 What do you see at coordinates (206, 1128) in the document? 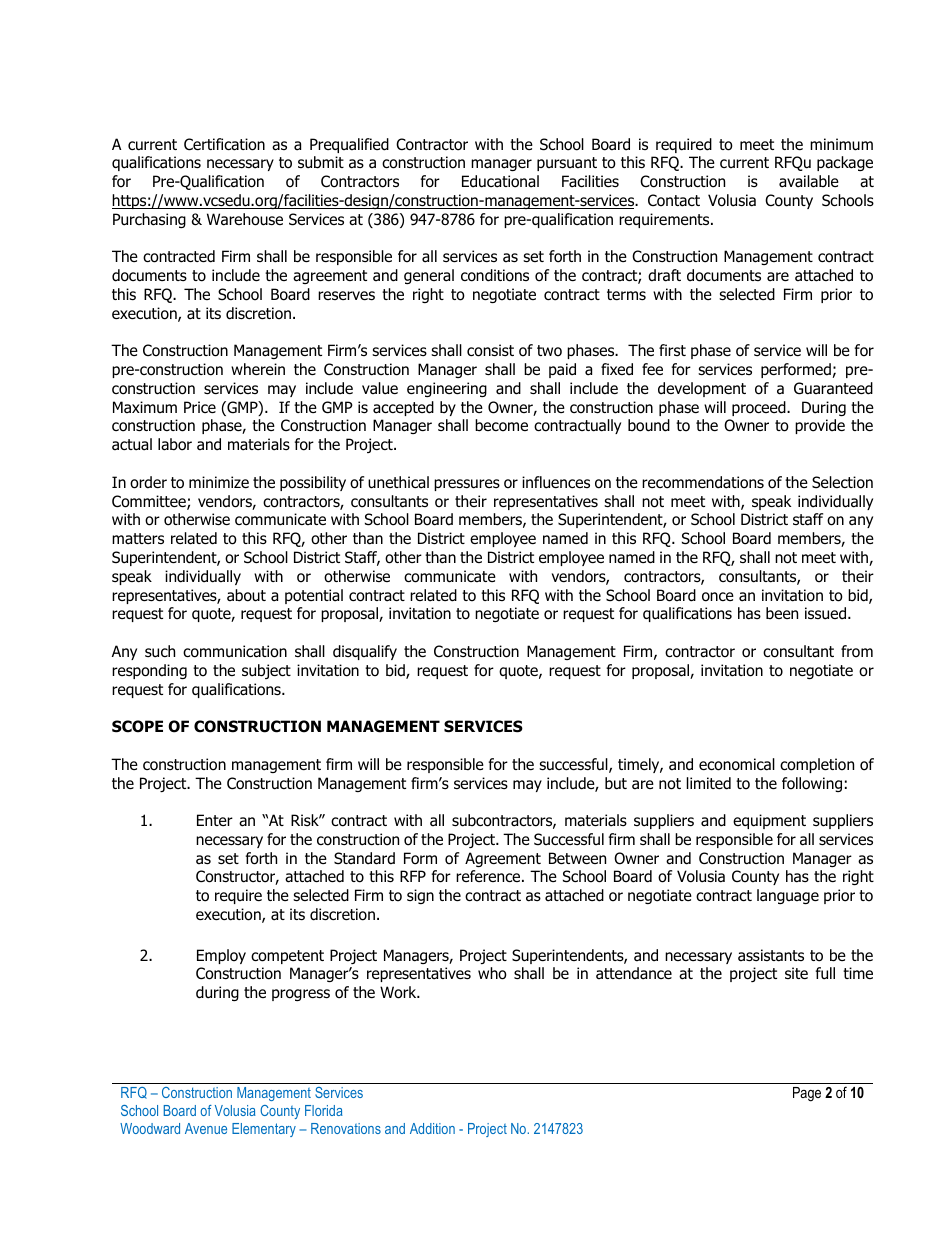
I see `Avenue` at bounding box center [206, 1128].
